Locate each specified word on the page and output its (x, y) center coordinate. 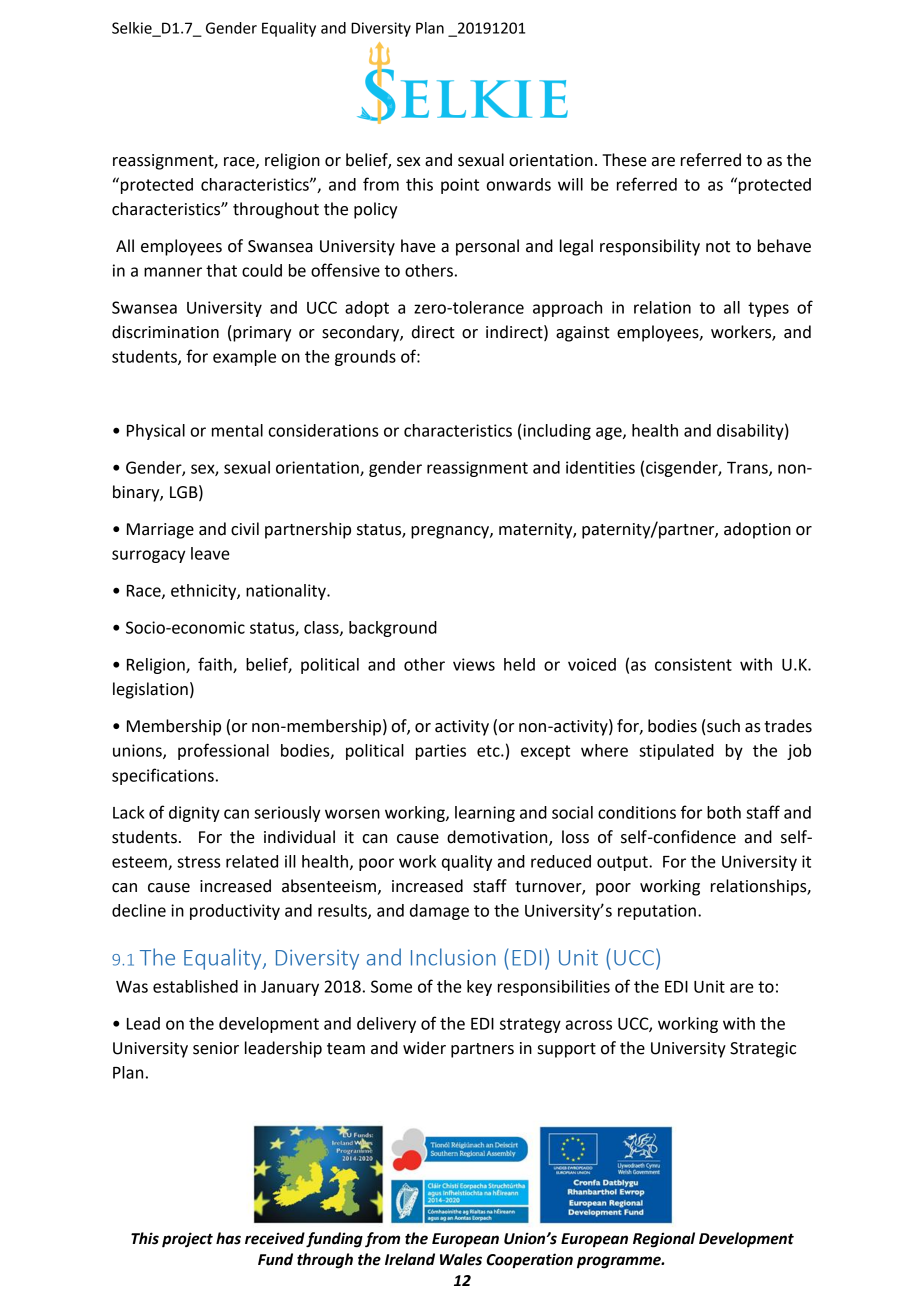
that (221, 270)
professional (223, 751)
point (460, 186)
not (718, 247)
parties (441, 752)
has (228, 1238)
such (722, 727)
